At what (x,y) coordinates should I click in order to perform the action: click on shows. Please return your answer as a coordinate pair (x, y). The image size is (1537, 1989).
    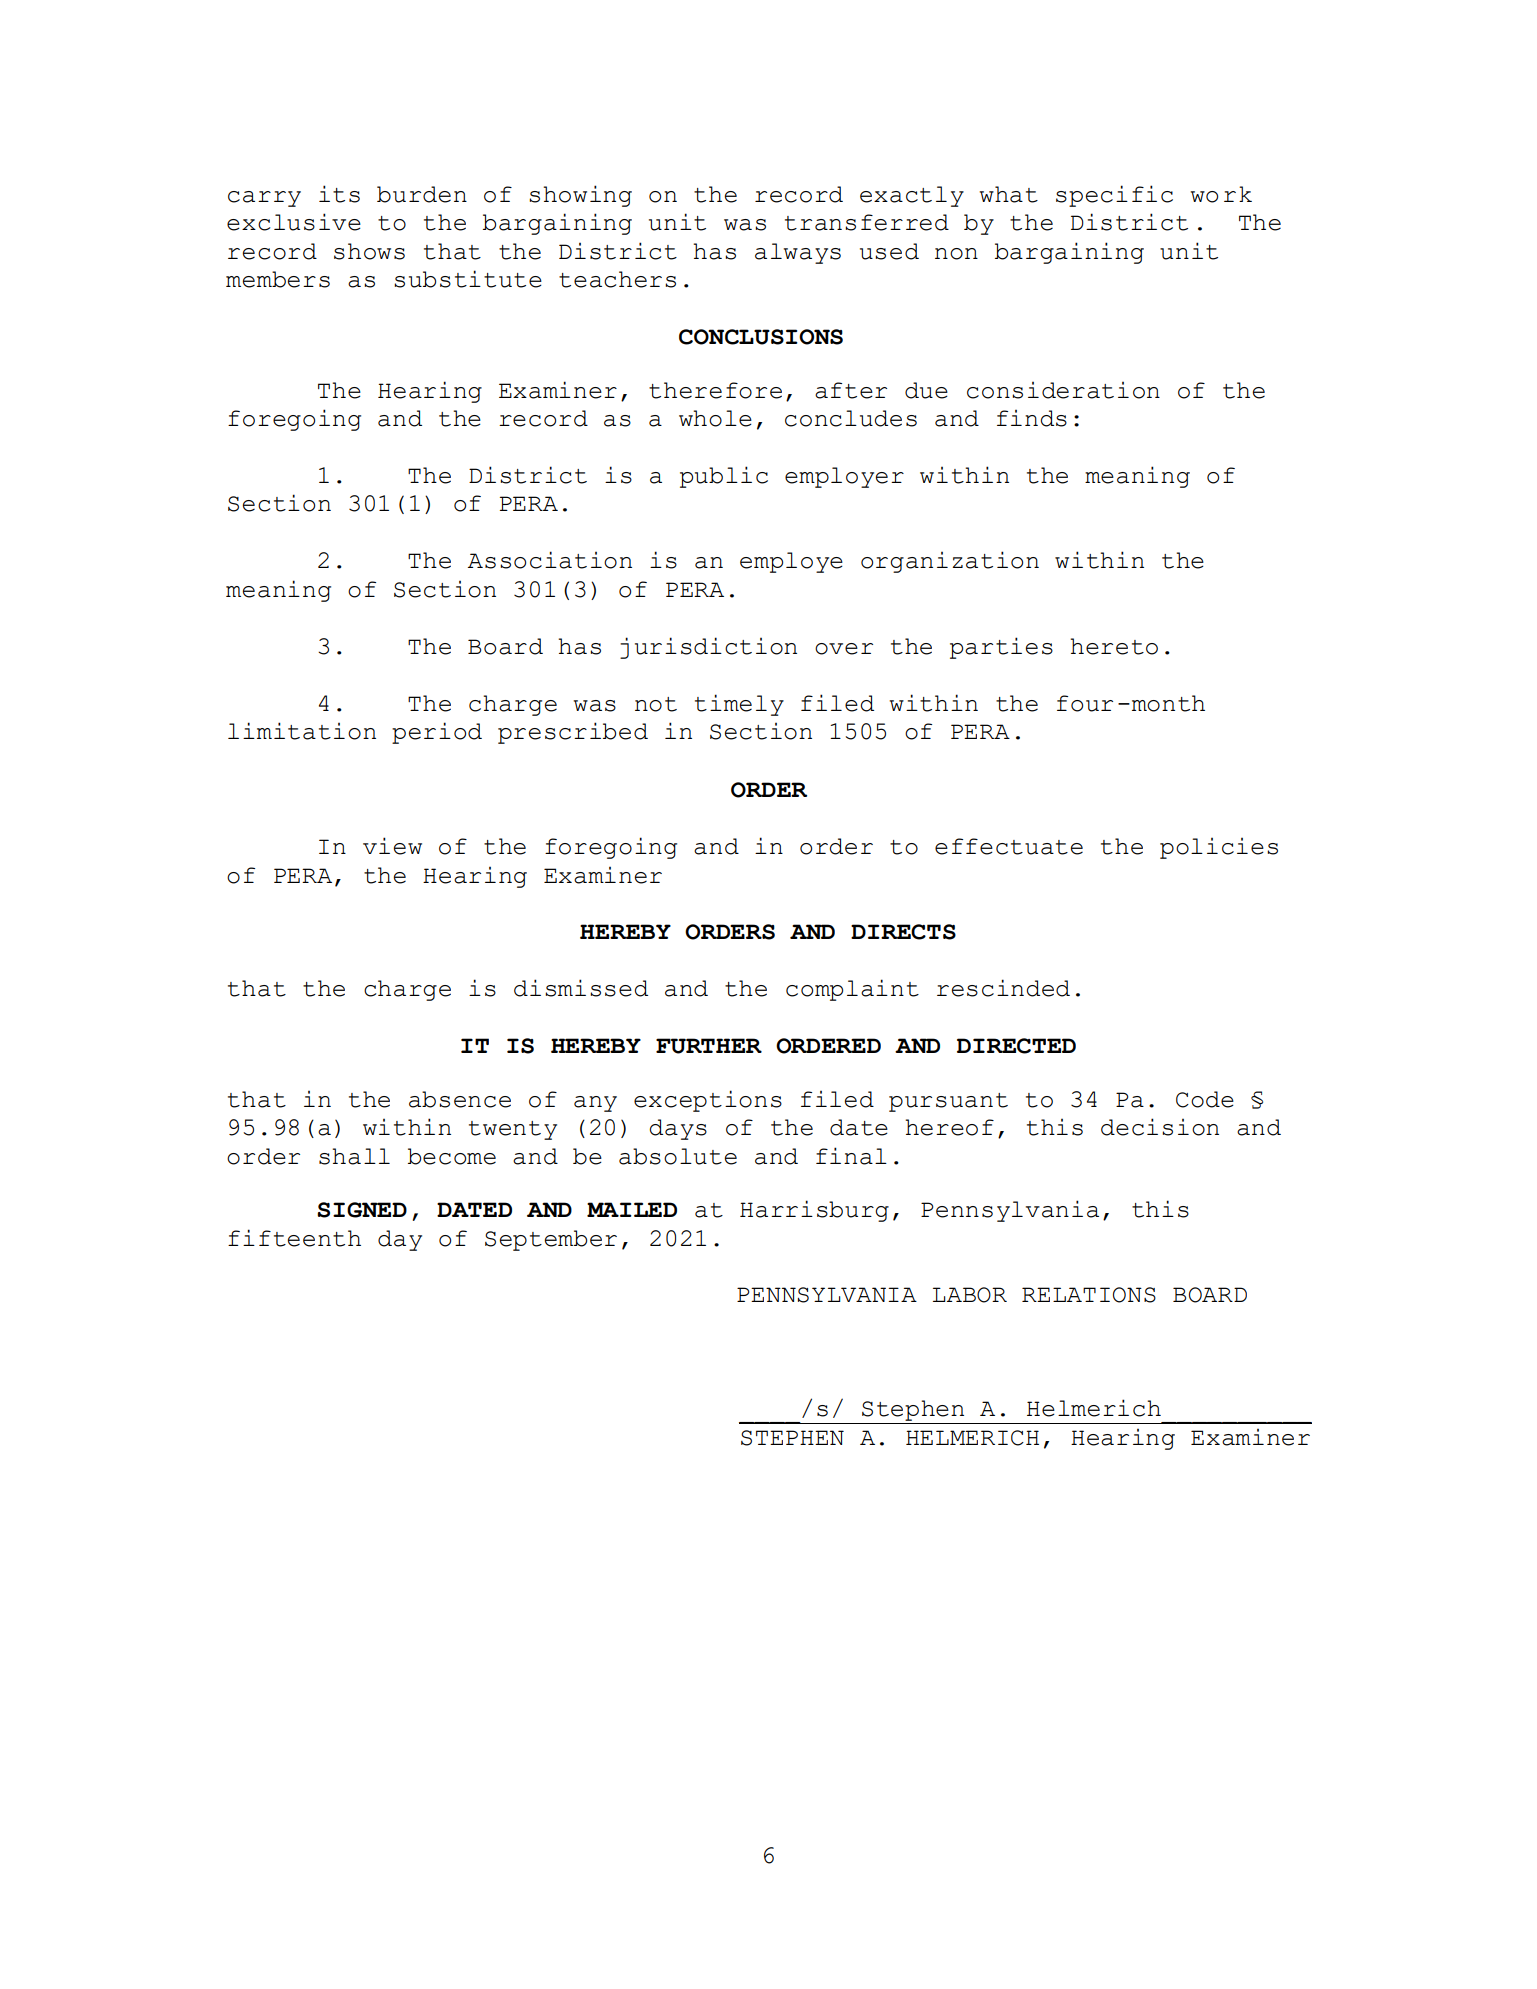
    Looking at the image, I should click on (369, 251).
